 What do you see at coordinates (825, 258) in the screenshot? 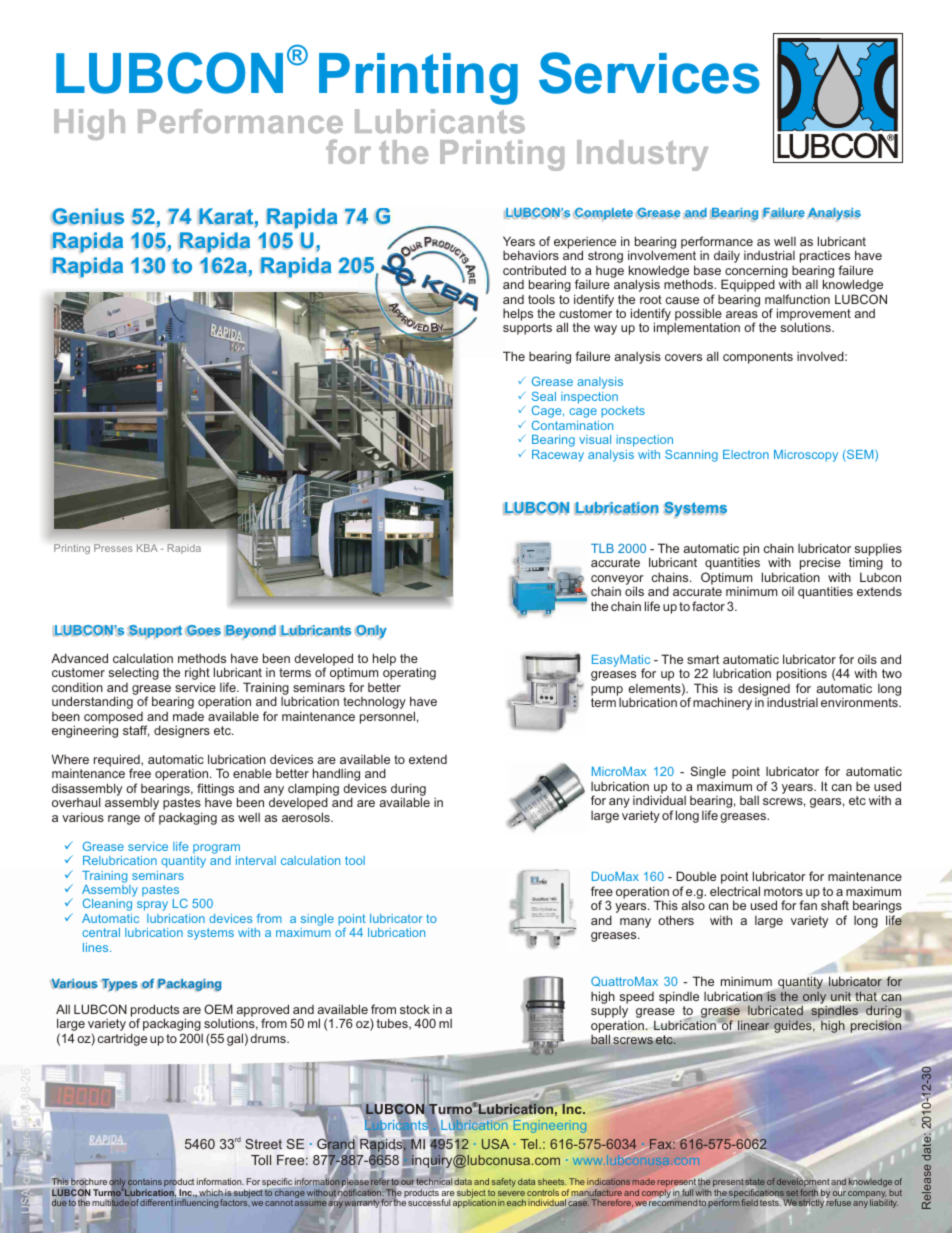
I see `practices` at bounding box center [825, 258].
